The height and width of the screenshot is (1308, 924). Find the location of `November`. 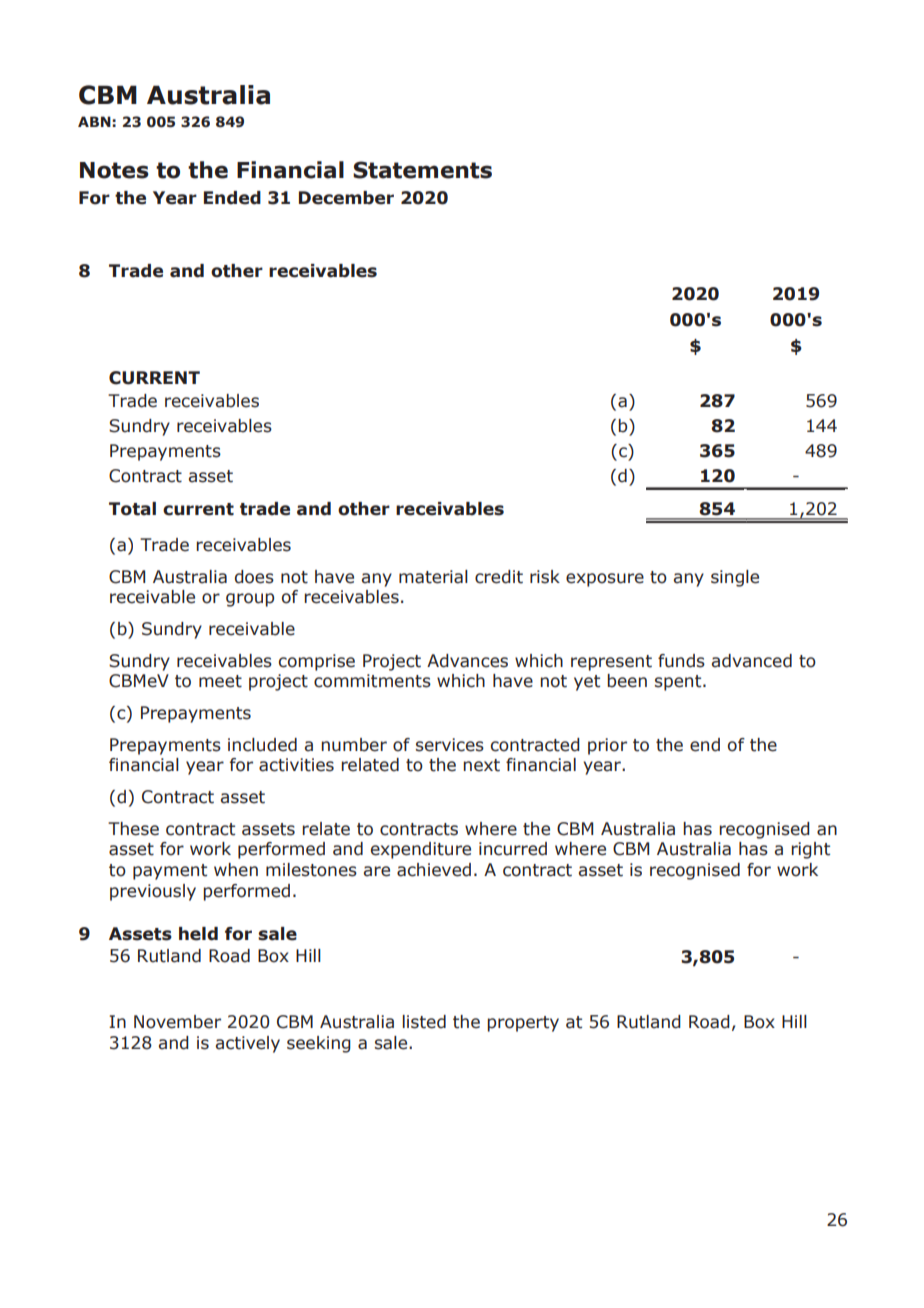

November is located at coordinates (177, 1022).
